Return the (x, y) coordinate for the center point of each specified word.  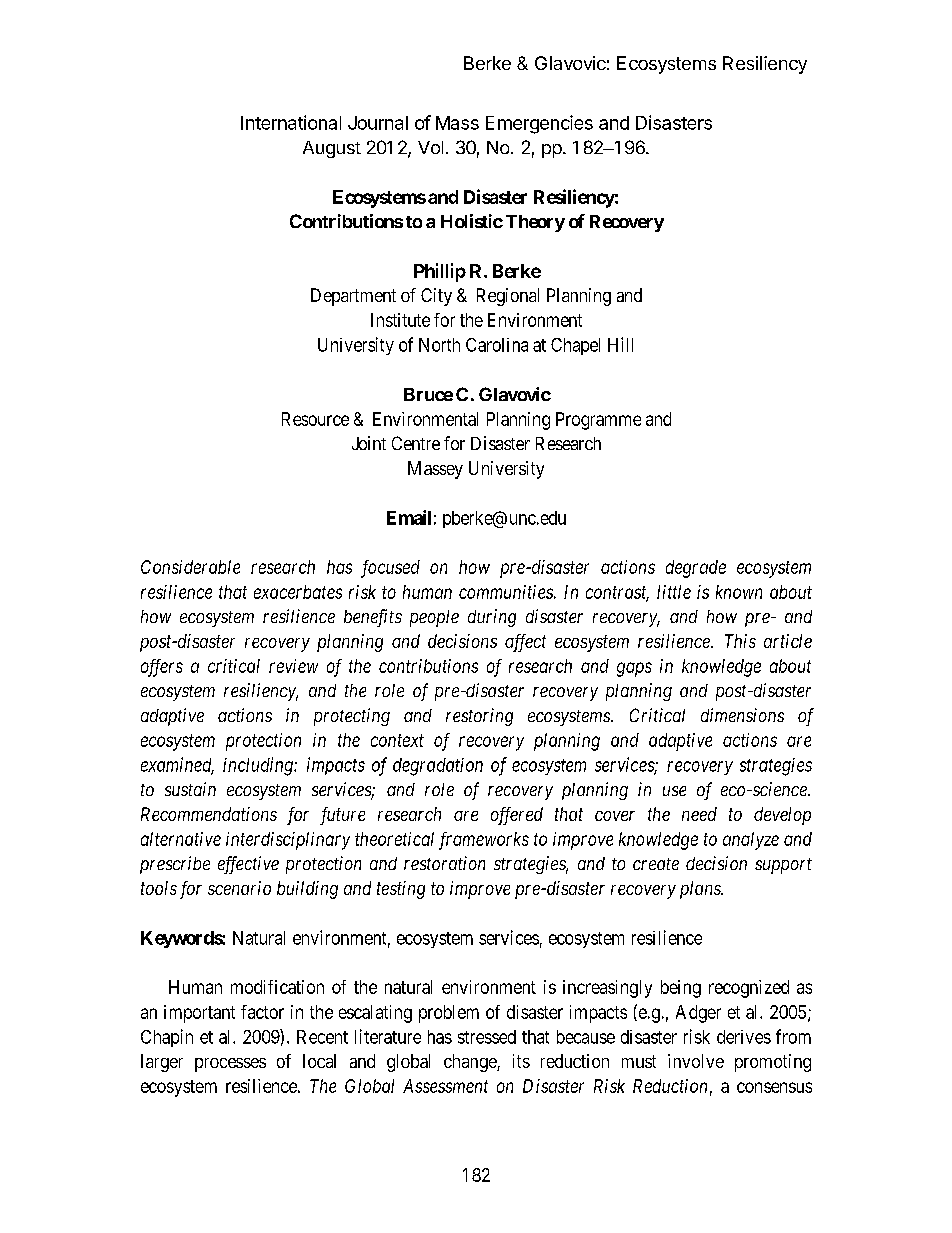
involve (696, 1061)
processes (230, 1065)
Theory (535, 223)
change (471, 1063)
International (291, 122)
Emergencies (539, 124)
